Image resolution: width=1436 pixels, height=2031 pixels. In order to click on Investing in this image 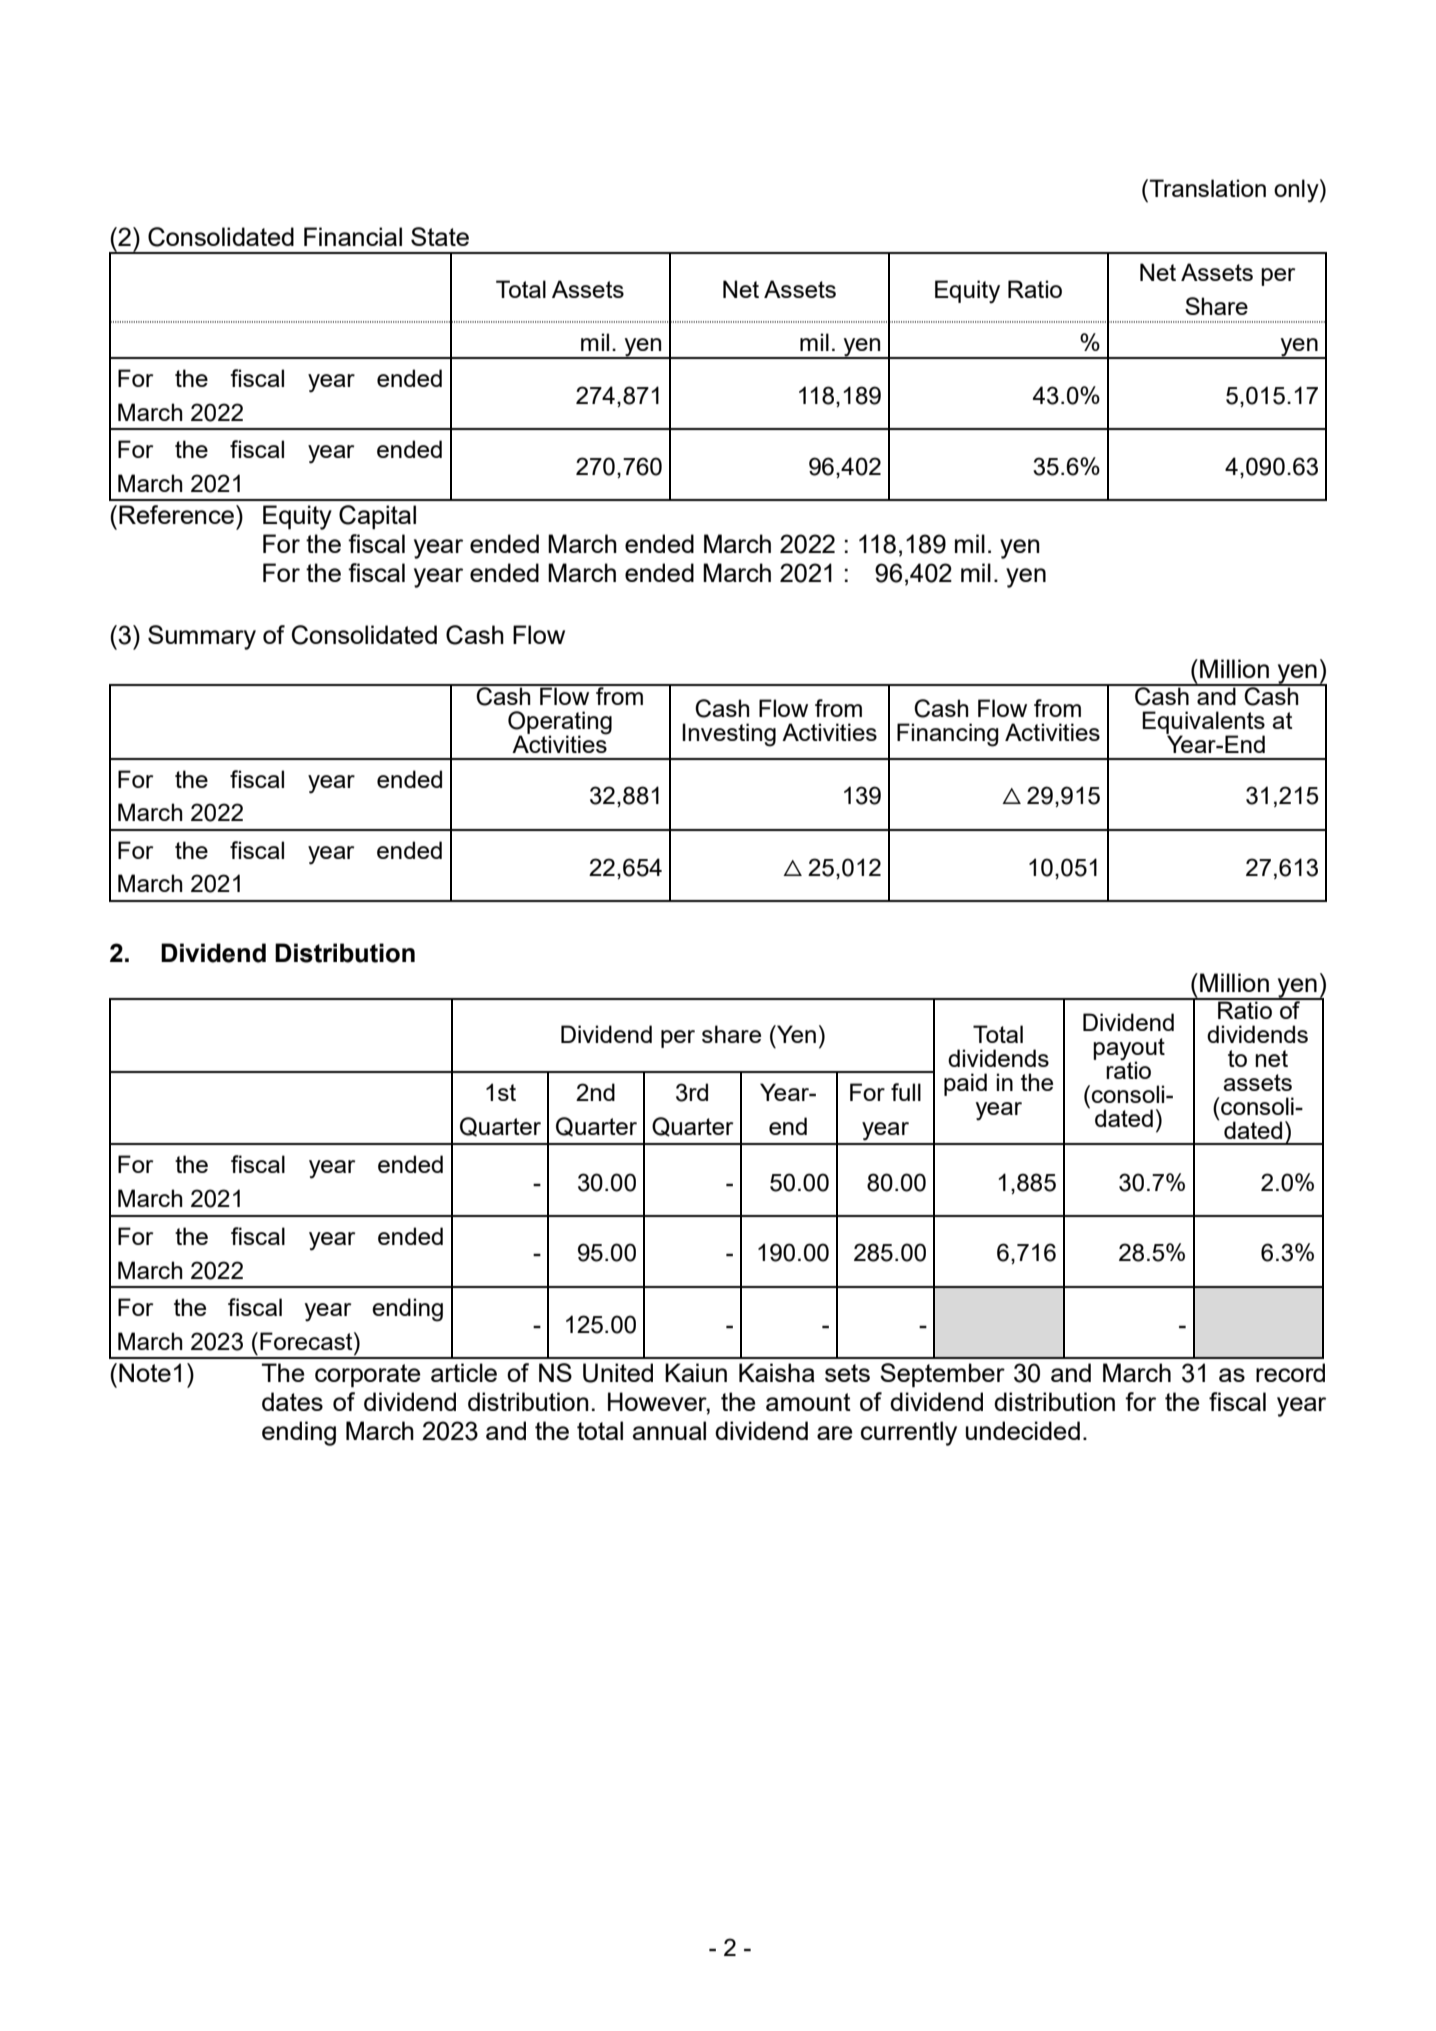, I will do `click(729, 735)`.
